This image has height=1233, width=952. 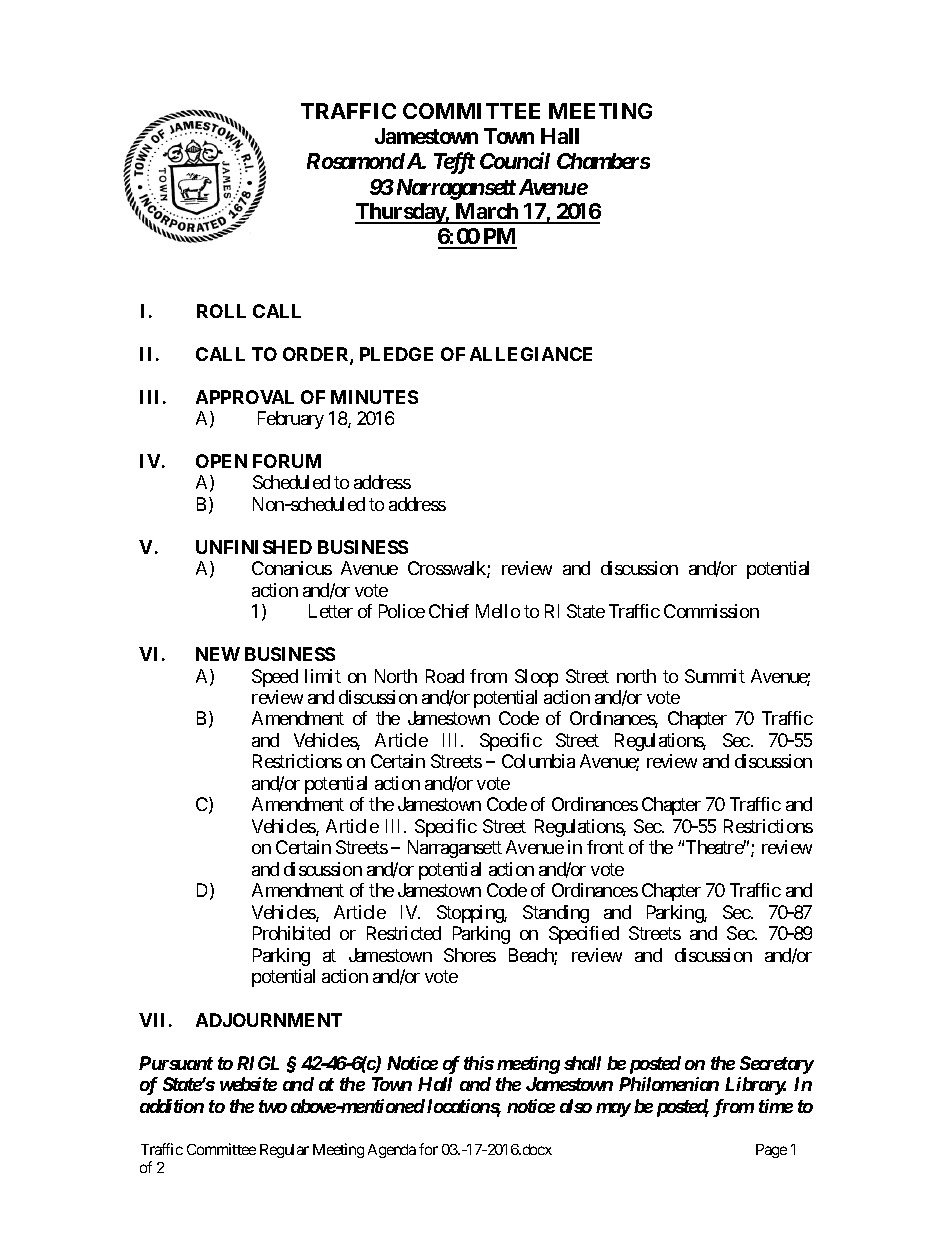 What do you see at coordinates (776, 1106) in the image?
I see `time` at bounding box center [776, 1106].
